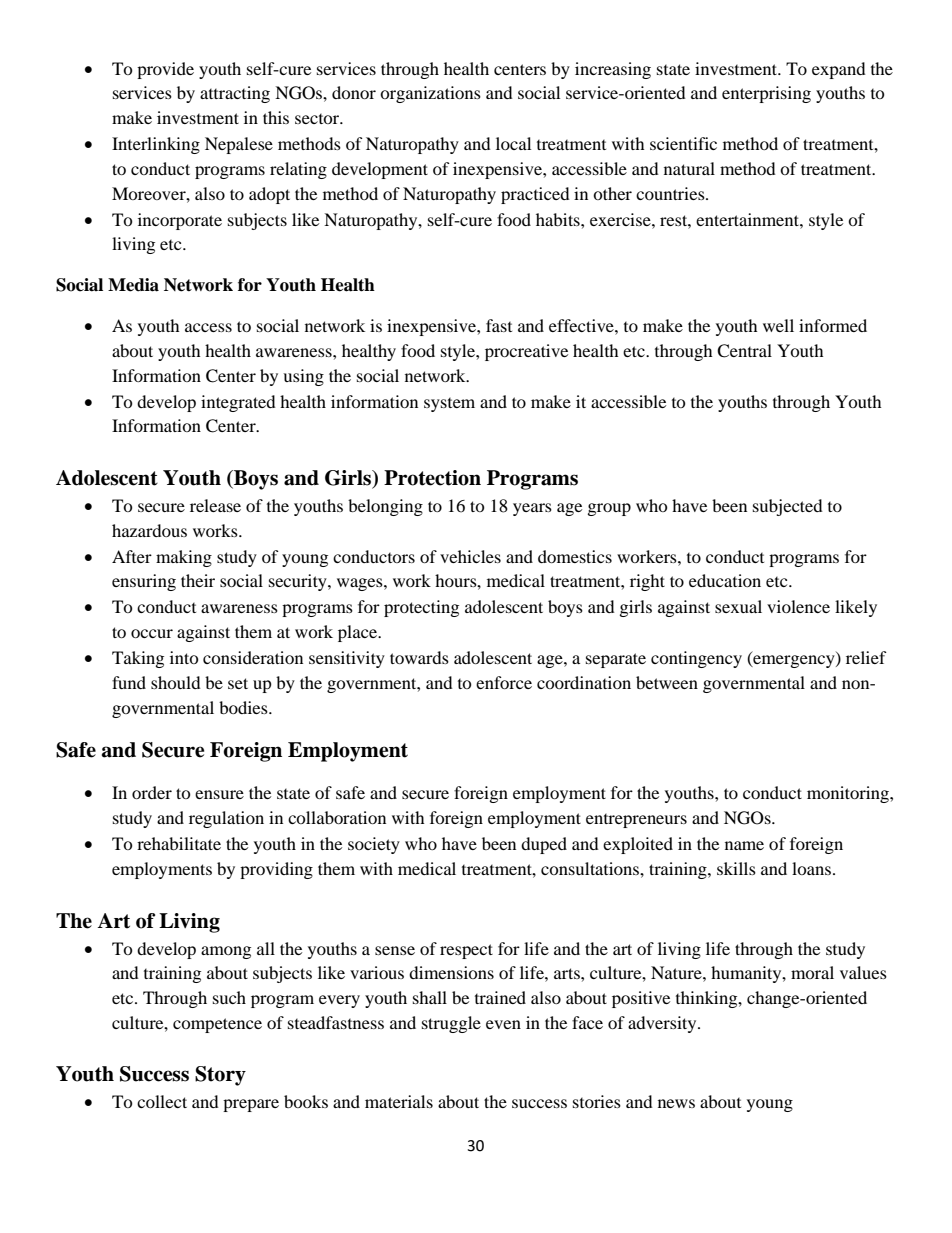 The height and width of the document is (1233, 952). I want to click on name, so click(744, 845).
